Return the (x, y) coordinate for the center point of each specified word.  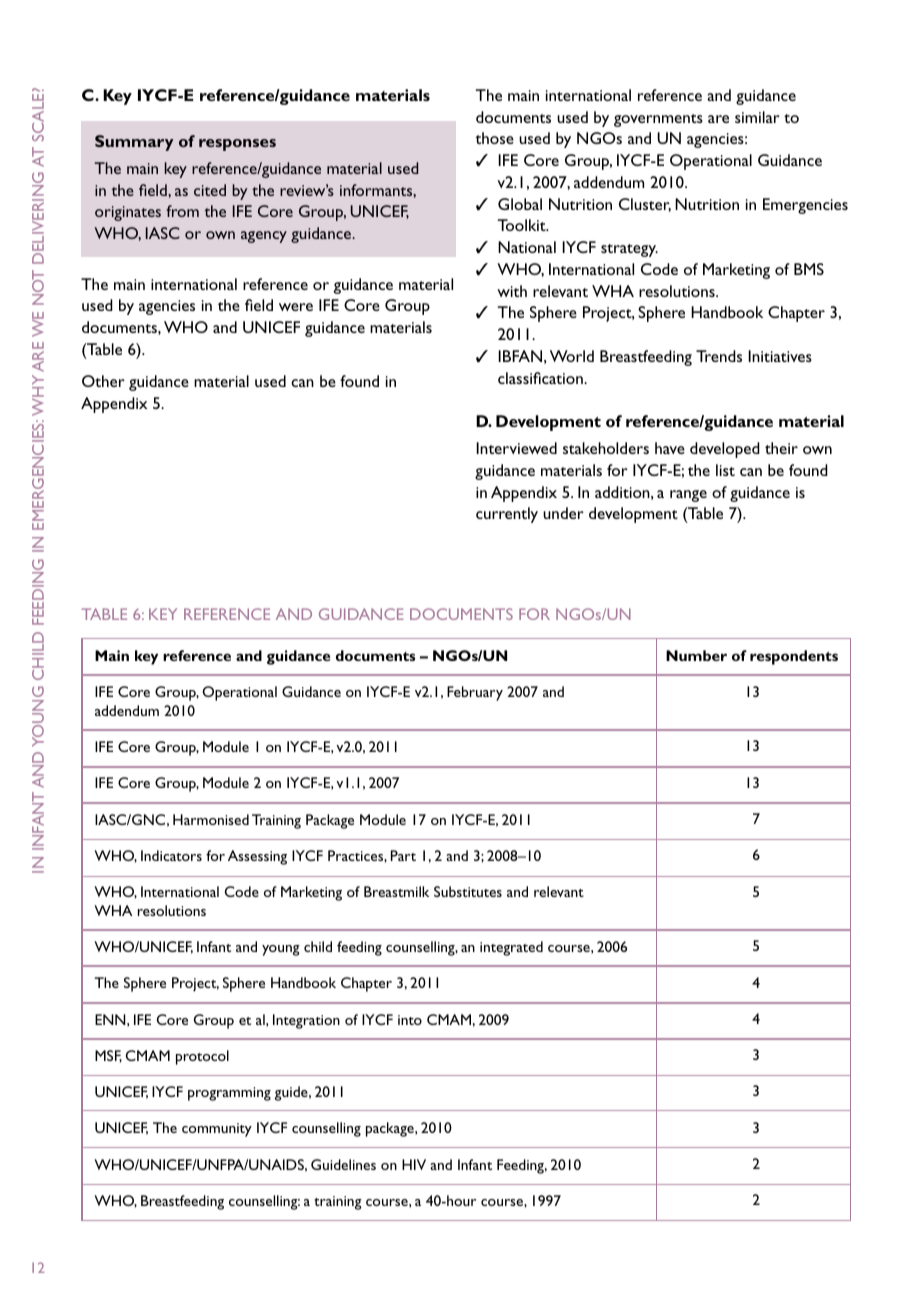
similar (757, 117)
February (475, 693)
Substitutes (468, 891)
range (688, 496)
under (563, 513)
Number (696, 655)
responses (237, 145)
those (494, 138)
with (512, 291)
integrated (511, 948)
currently (507, 515)
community (217, 1130)
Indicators (171, 855)
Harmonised (211, 819)
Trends (719, 356)
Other (103, 381)
